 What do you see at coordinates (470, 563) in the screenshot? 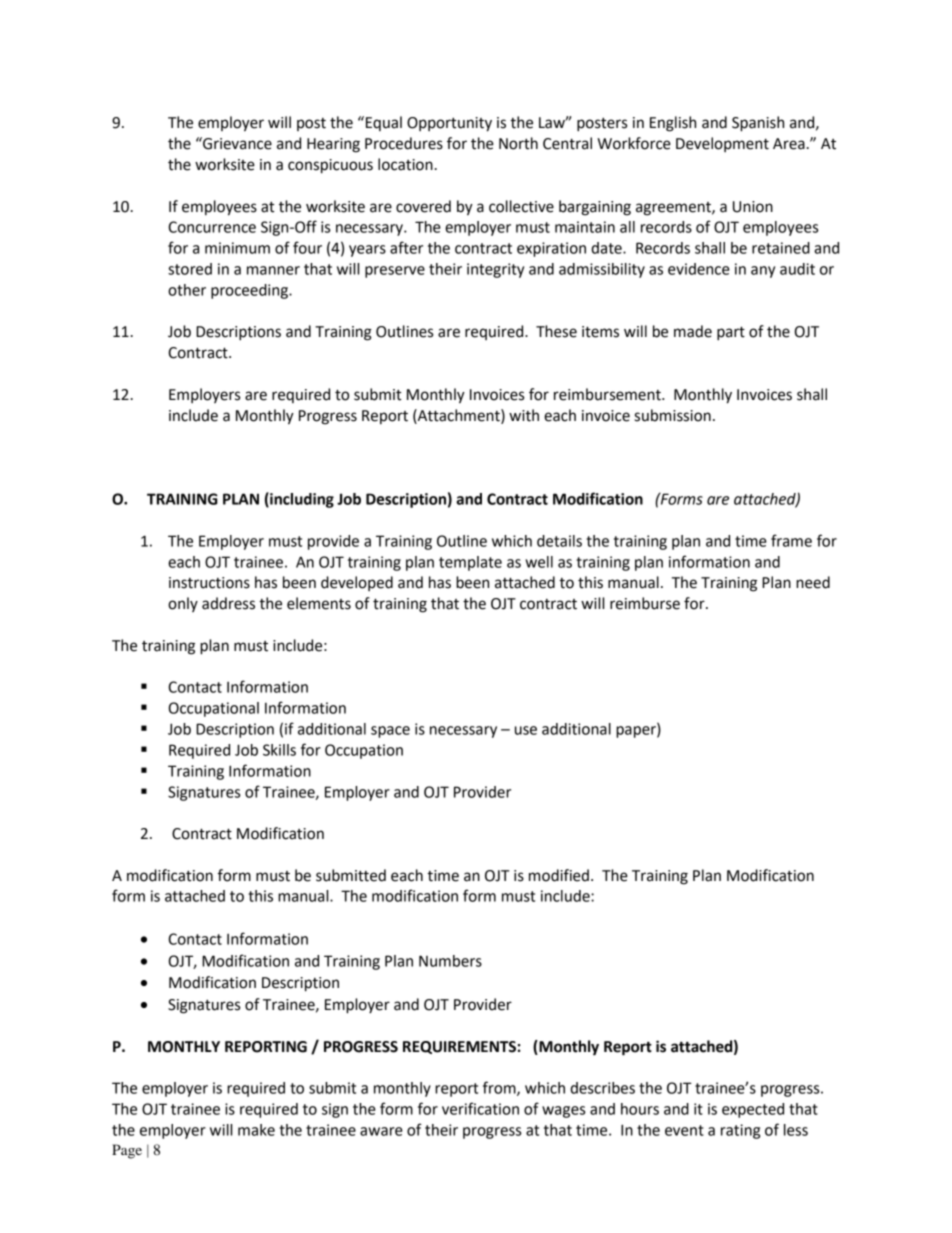
I see `template` at bounding box center [470, 563].
